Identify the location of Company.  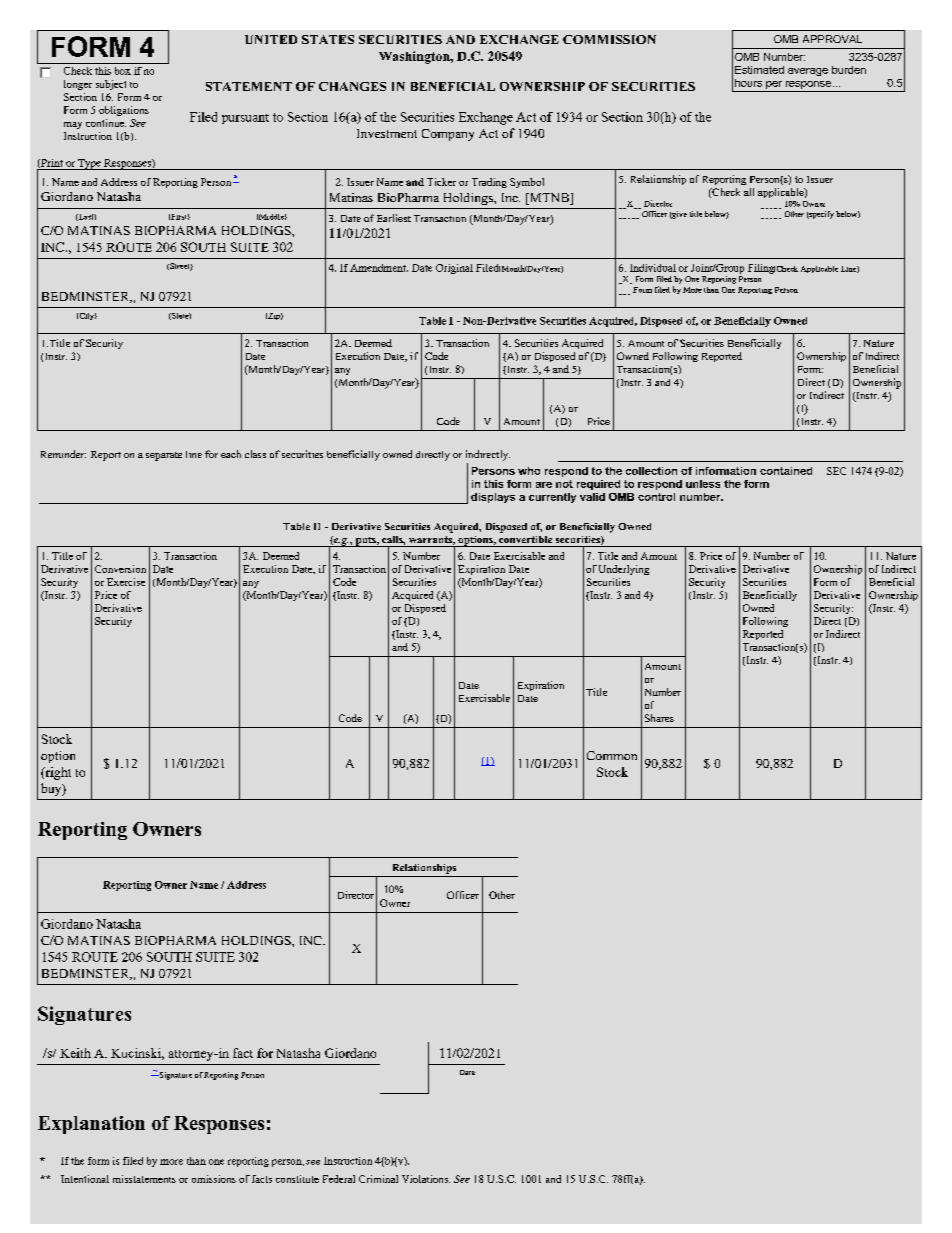
(448, 135).
